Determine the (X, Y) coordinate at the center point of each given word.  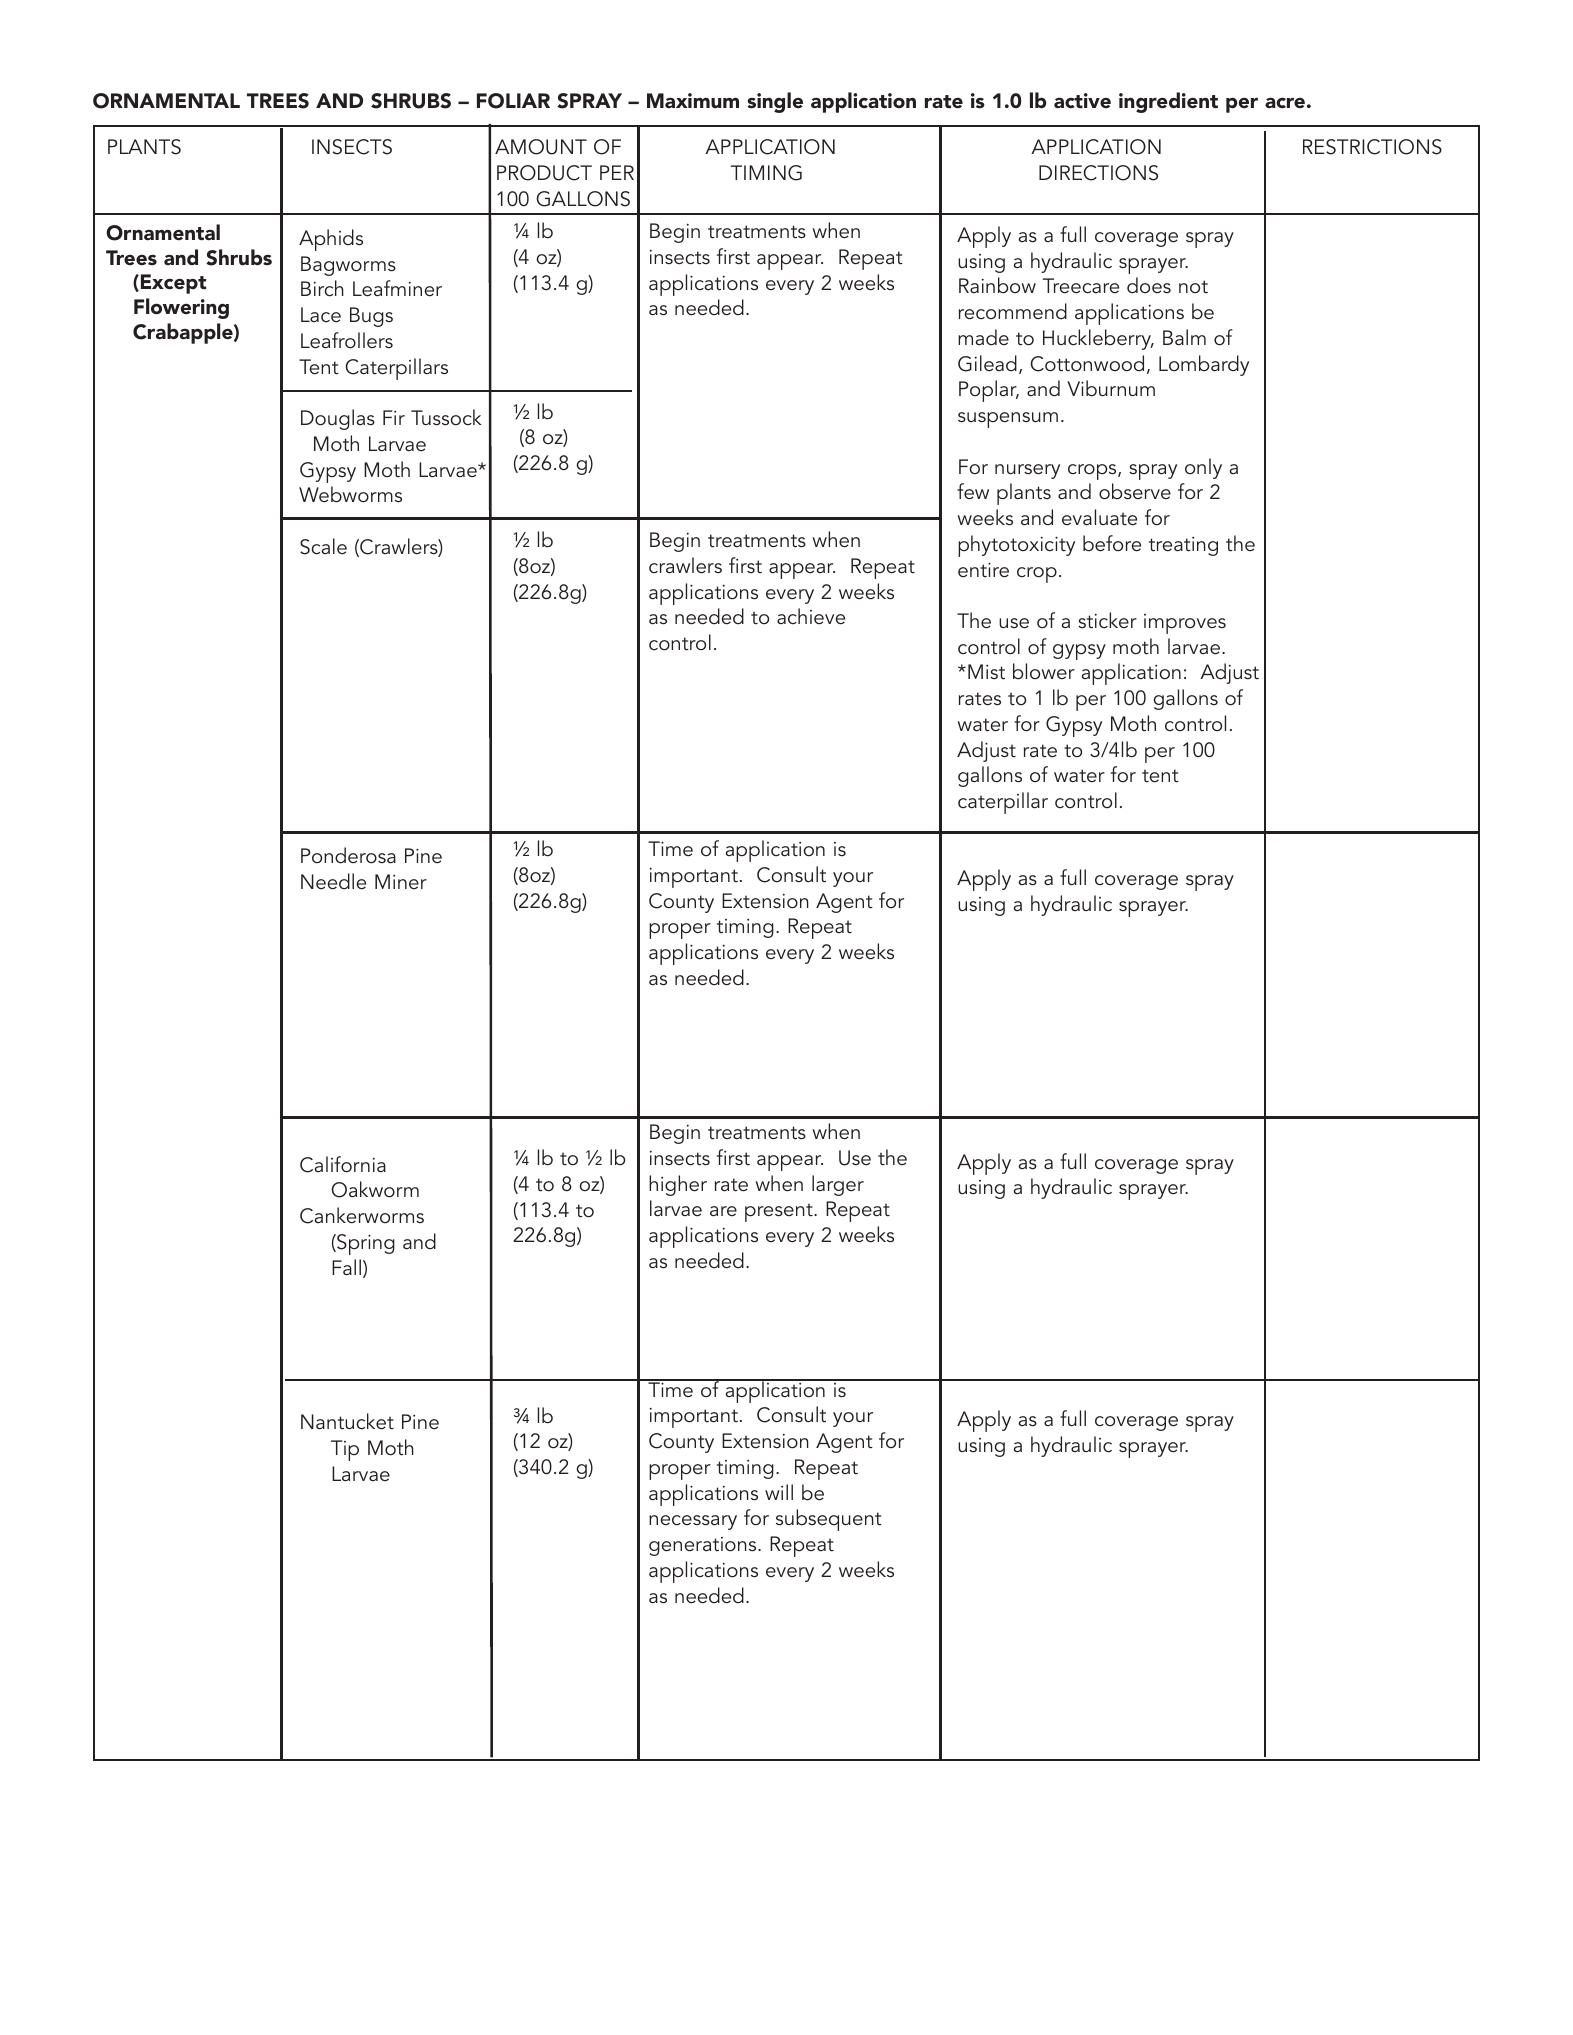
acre (1285, 103)
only (1203, 468)
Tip (345, 1450)
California (343, 1164)
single (775, 102)
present (780, 1212)
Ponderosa (348, 855)
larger (838, 1185)
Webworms (350, 494)
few (973, 491)
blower (1044, 671)
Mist (986, 672)
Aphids (331, 240)
